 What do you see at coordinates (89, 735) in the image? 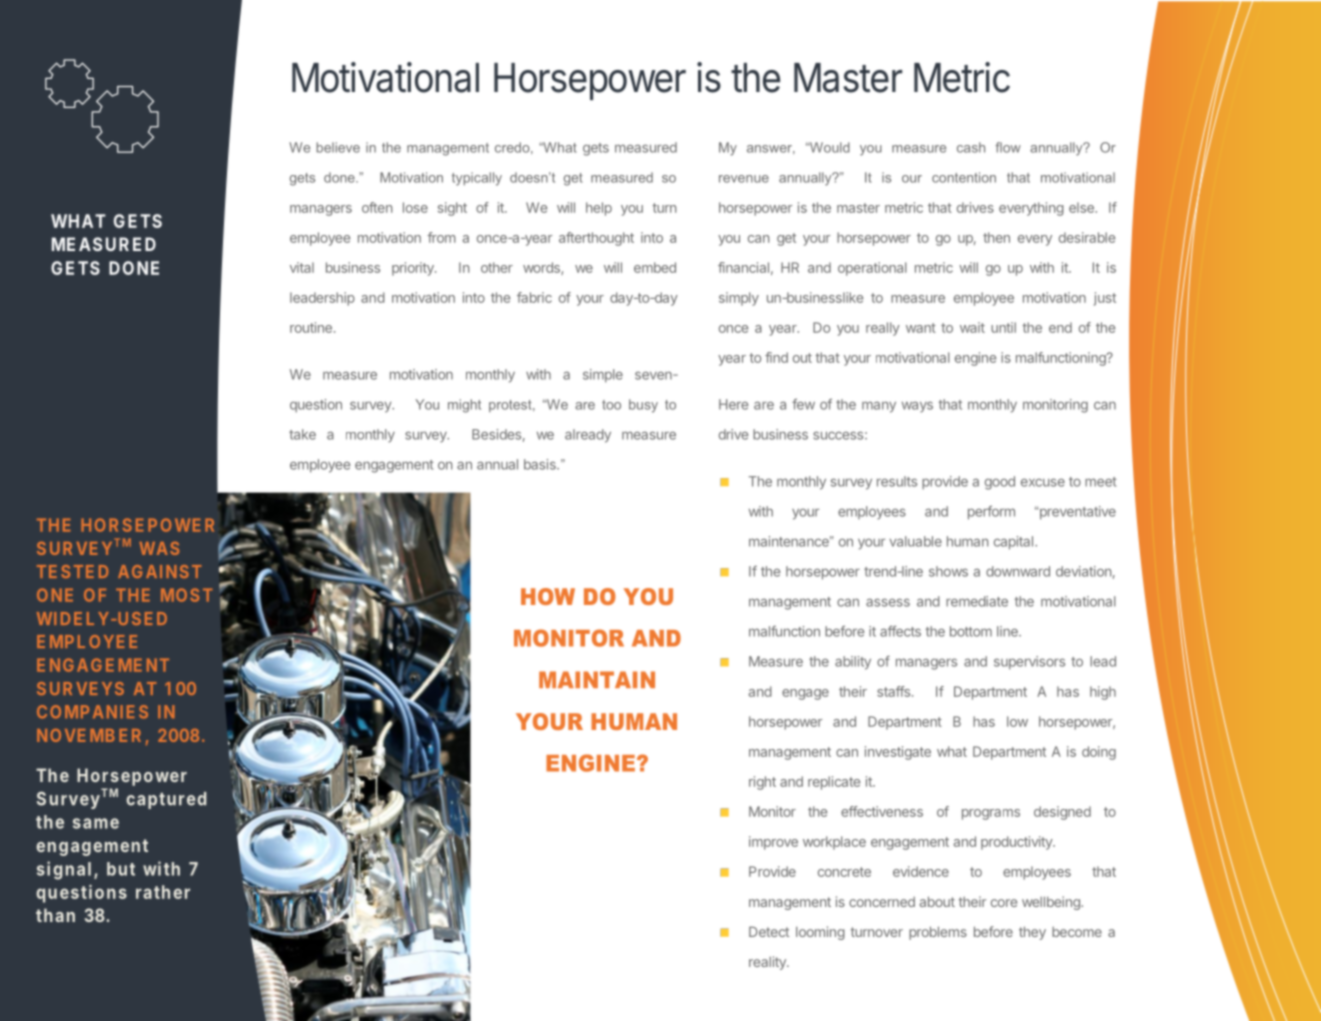
I see `NOVEMBER` at bounding box center [89, 735].
